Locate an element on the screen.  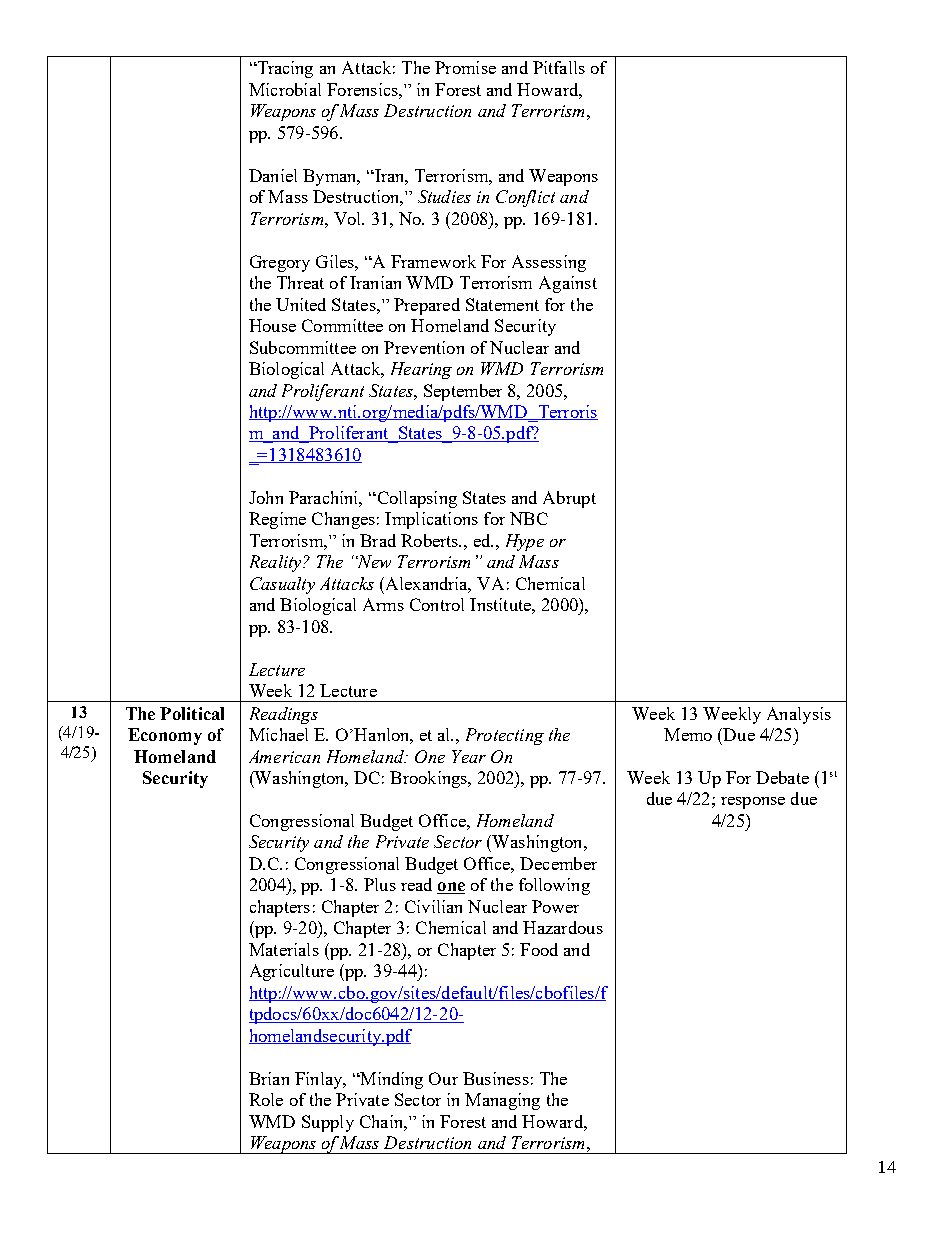
Memo is located at coordinates (688, 734).
